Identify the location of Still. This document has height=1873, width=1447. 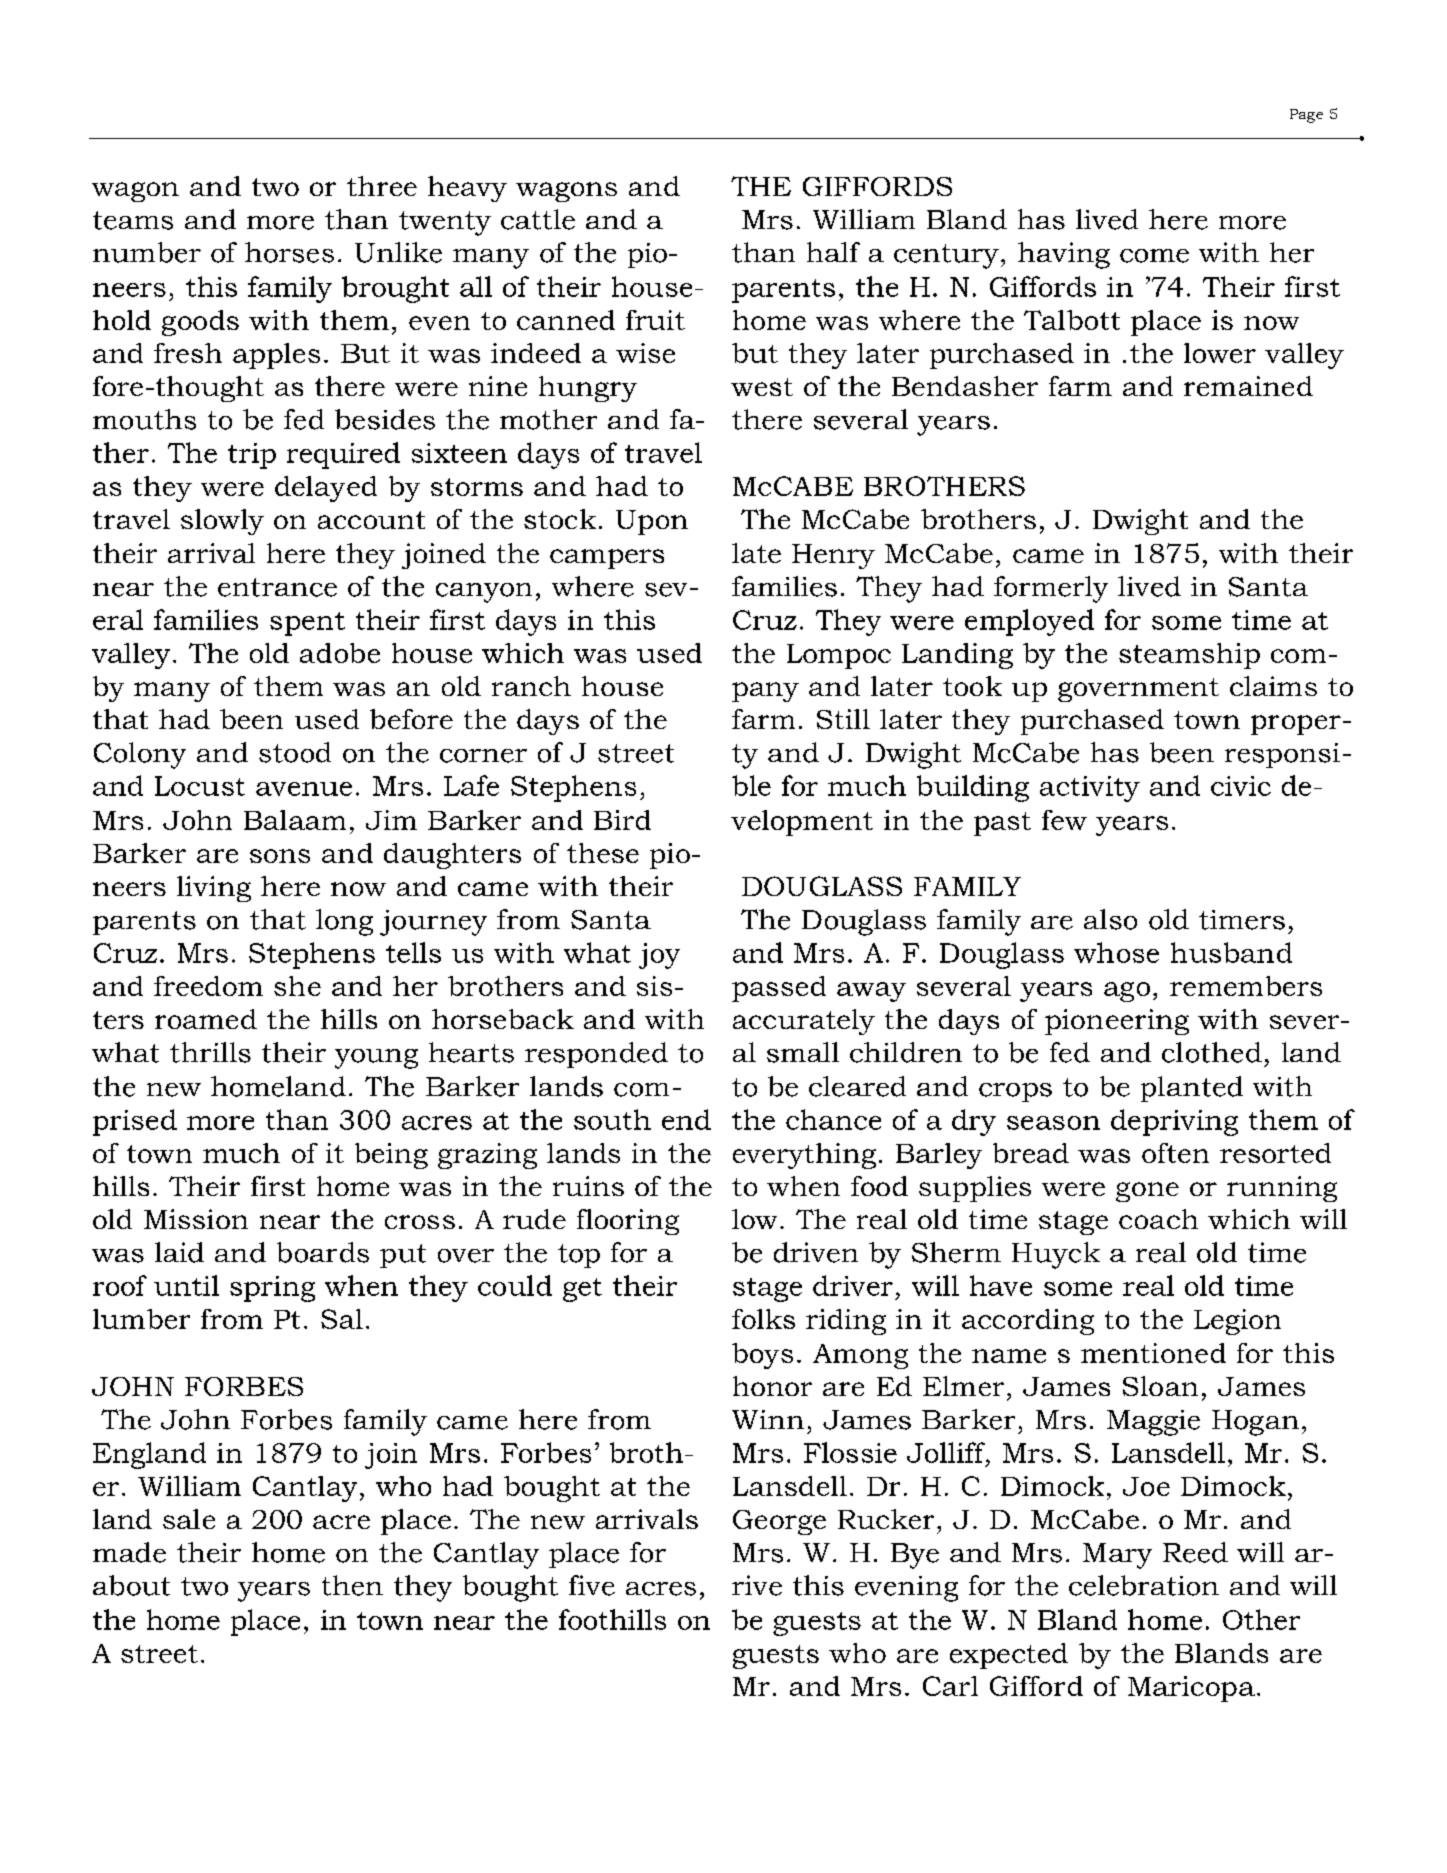
(843, 719).
